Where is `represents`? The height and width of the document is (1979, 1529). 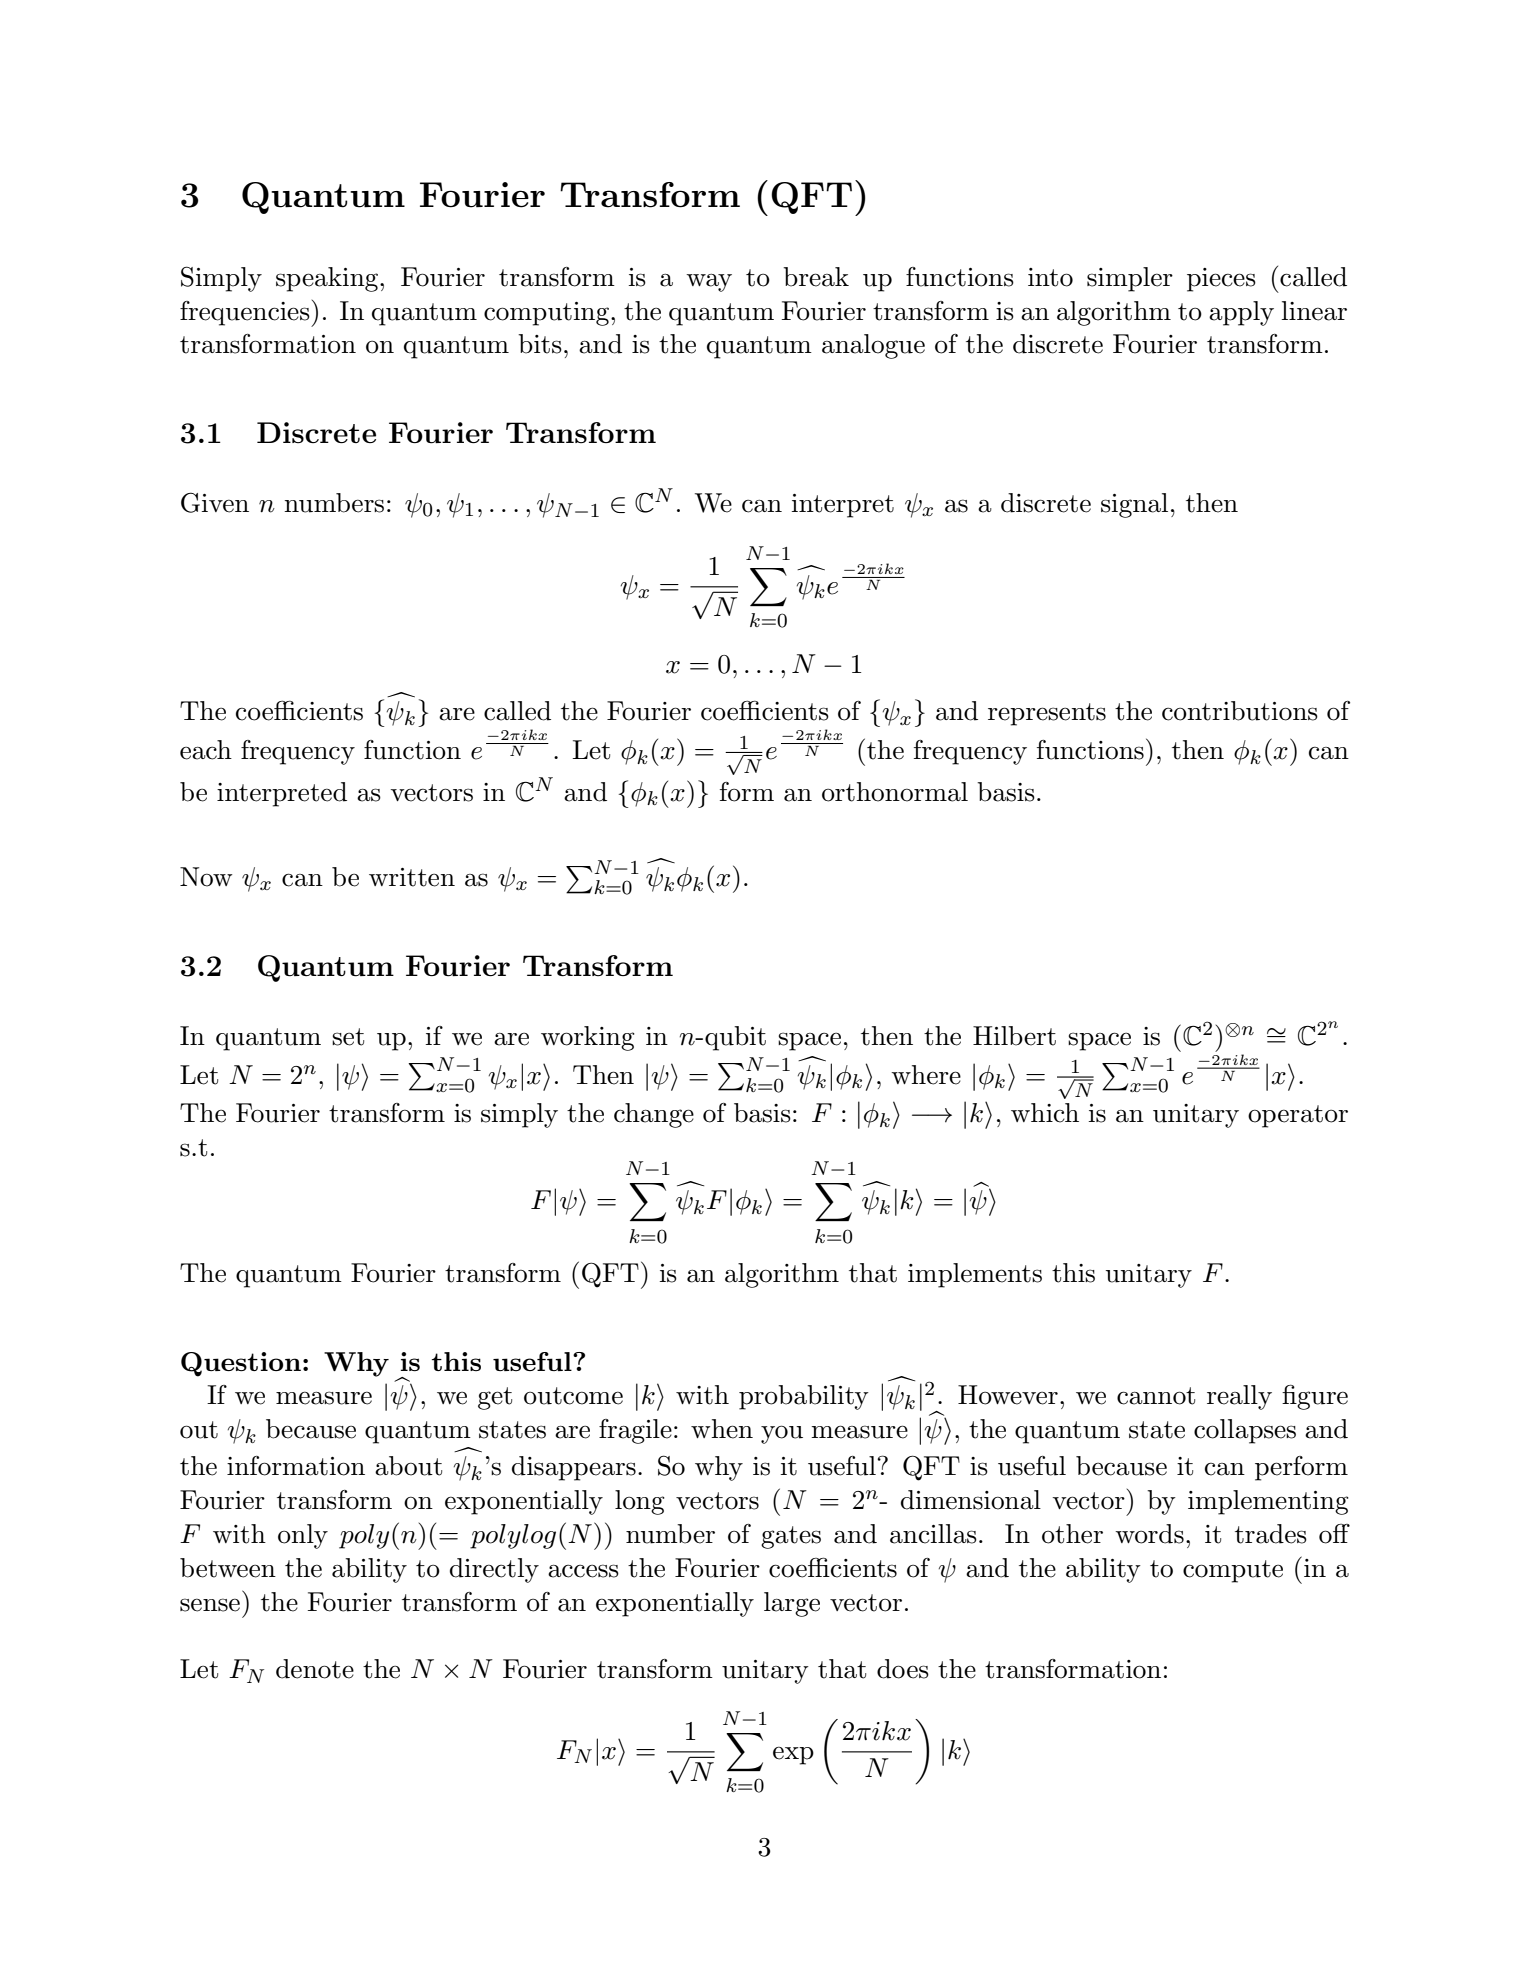
represents is located at coordinates (1047, 714).
